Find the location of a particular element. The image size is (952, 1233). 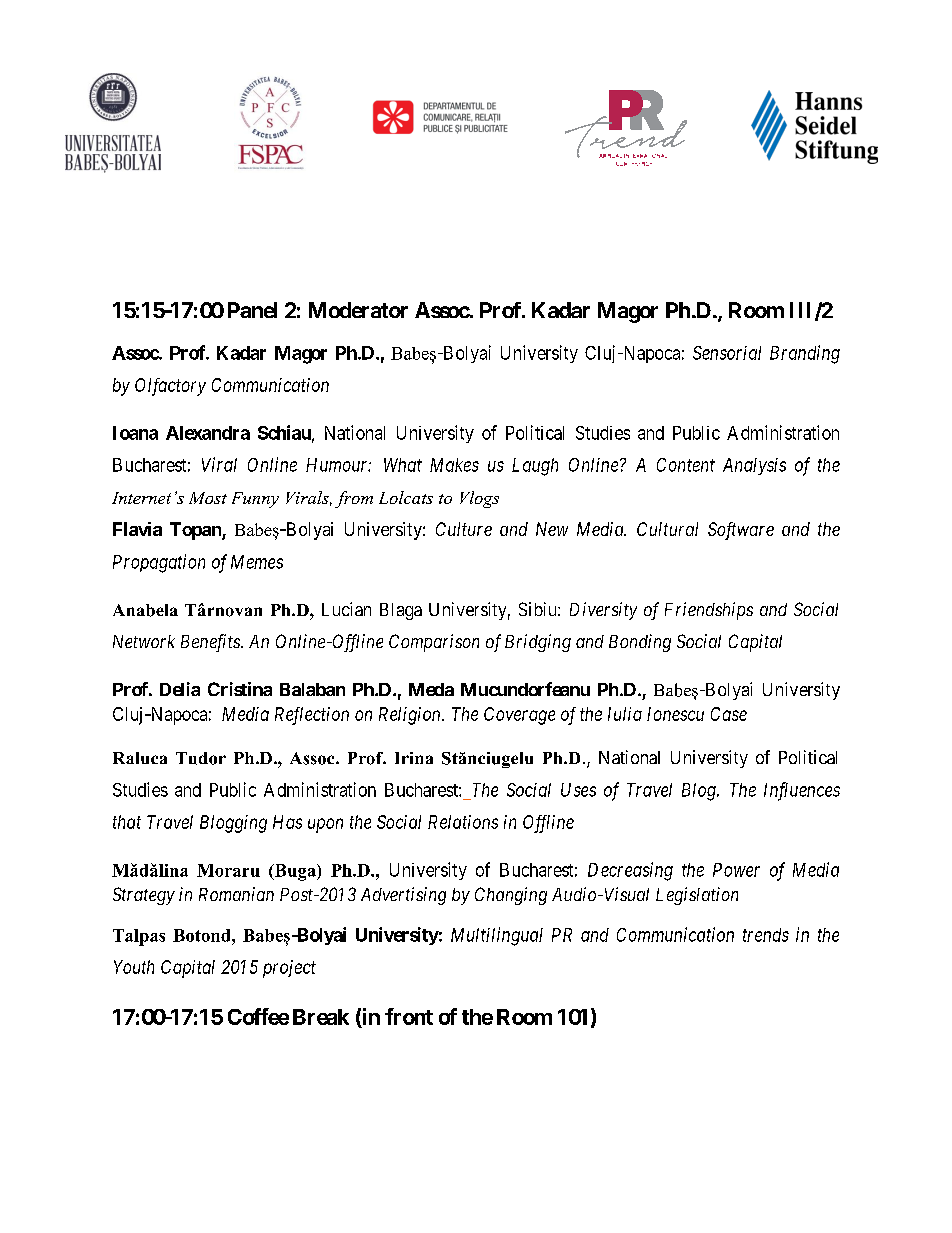

Most is located at coordinates (208, 498).
